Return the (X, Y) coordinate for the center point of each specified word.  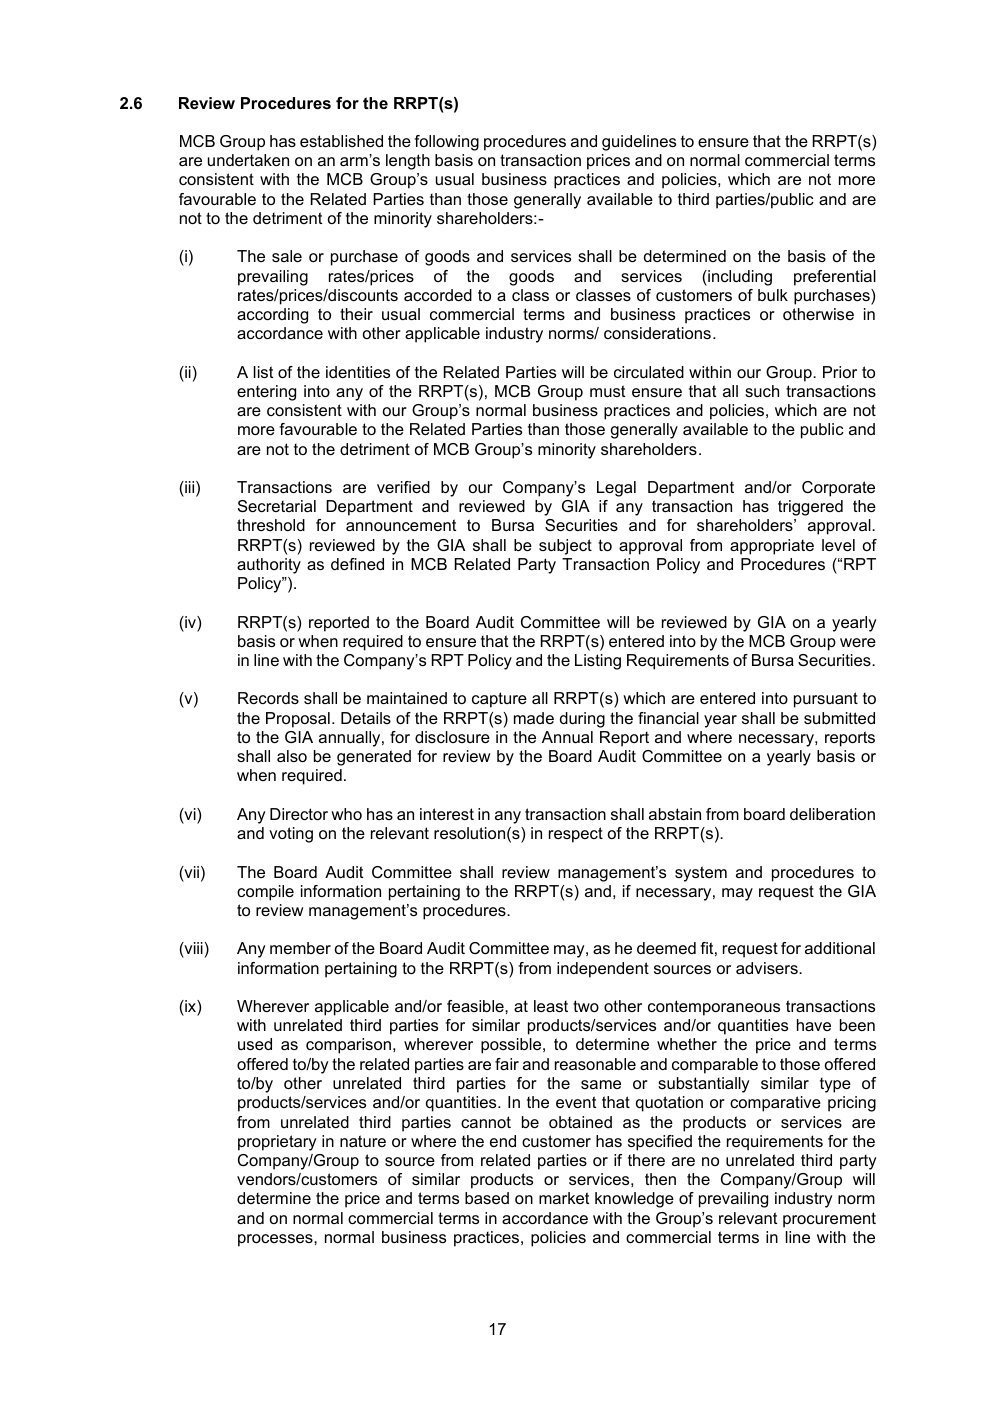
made (534, 718)
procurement (829, 1220)
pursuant (826, 700)
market (564, 1198)
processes (276, 1240)
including (739, 278)
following (446, 143)
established (341, 141)
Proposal (298, 720)
